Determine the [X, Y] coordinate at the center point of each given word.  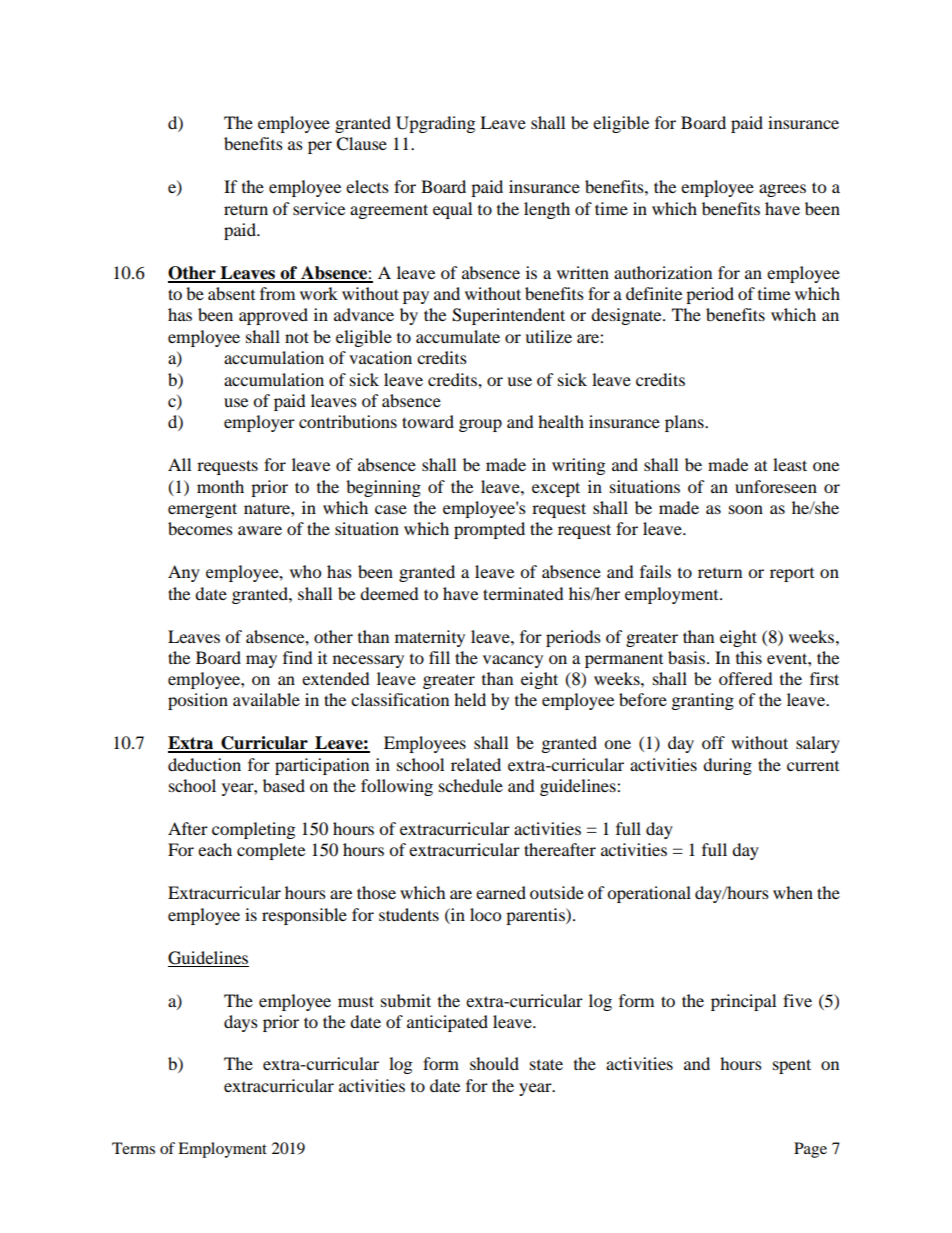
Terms [133, 1148]
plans [685, 423]
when [793, 892]
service [319, 208]
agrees [782, 190]
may [261, 661]
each [215, 849]
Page [810, 1150]
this [749, 657]
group [480, 425]
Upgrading [435, 124]
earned [501, 892]
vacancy [513, 661]
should [494, 1063]
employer [259, 423]
